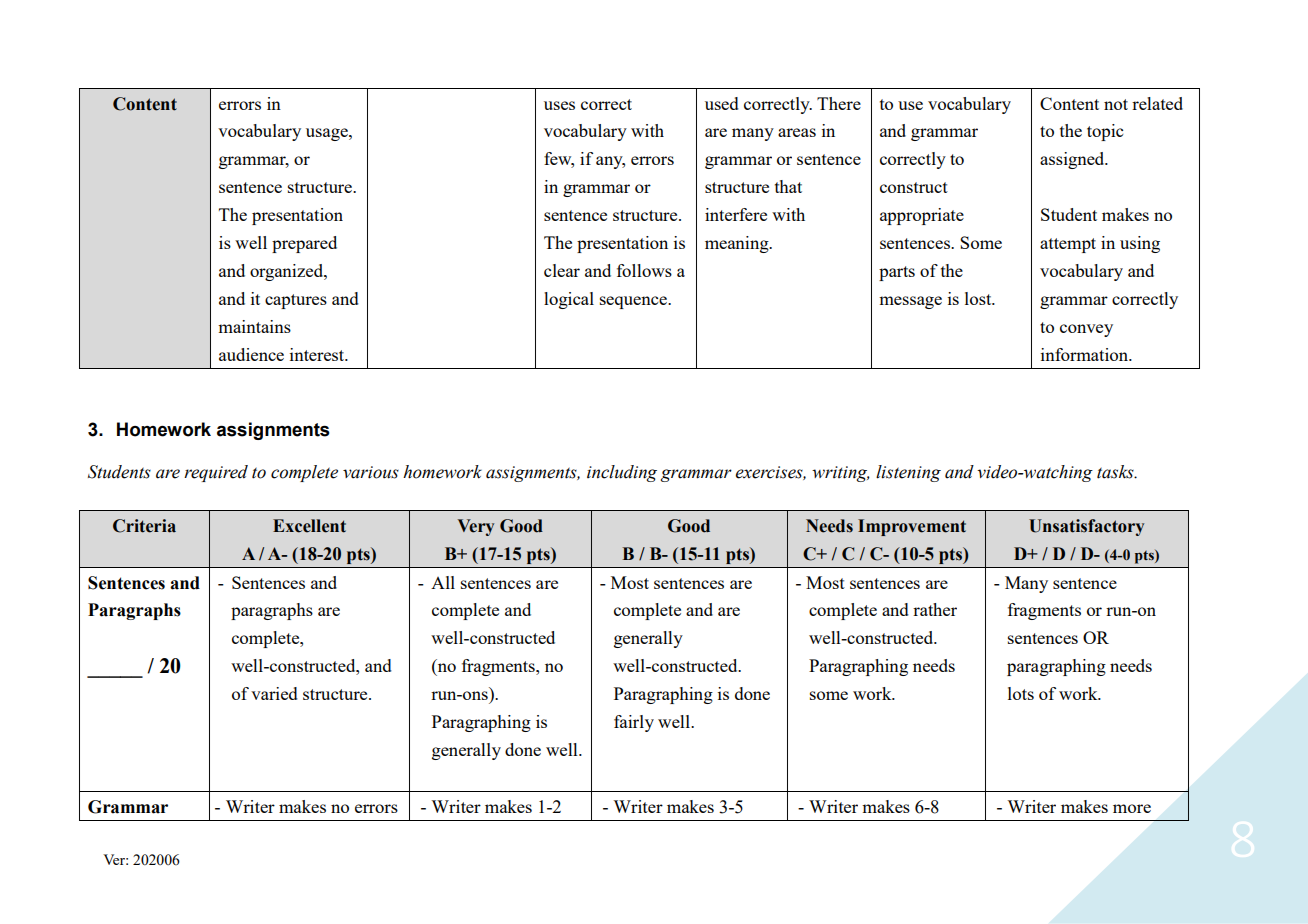 The image size is (1308, 924). What do you see at coordinates (144, 526) in the screenshot?
I see `Criteria` at bounding box center [144, 526].
